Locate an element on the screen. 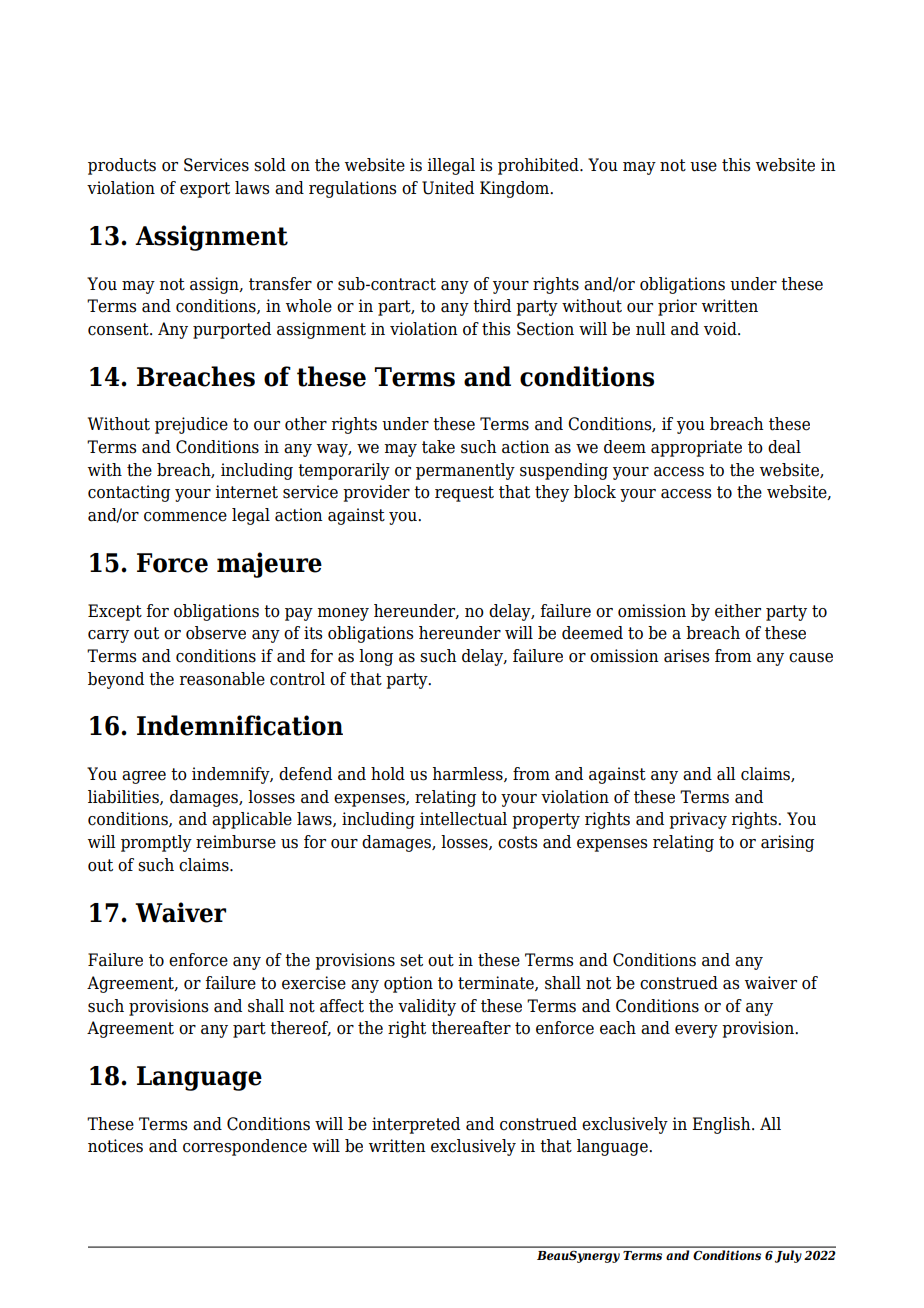  export is located at coordinates (205, 190).
